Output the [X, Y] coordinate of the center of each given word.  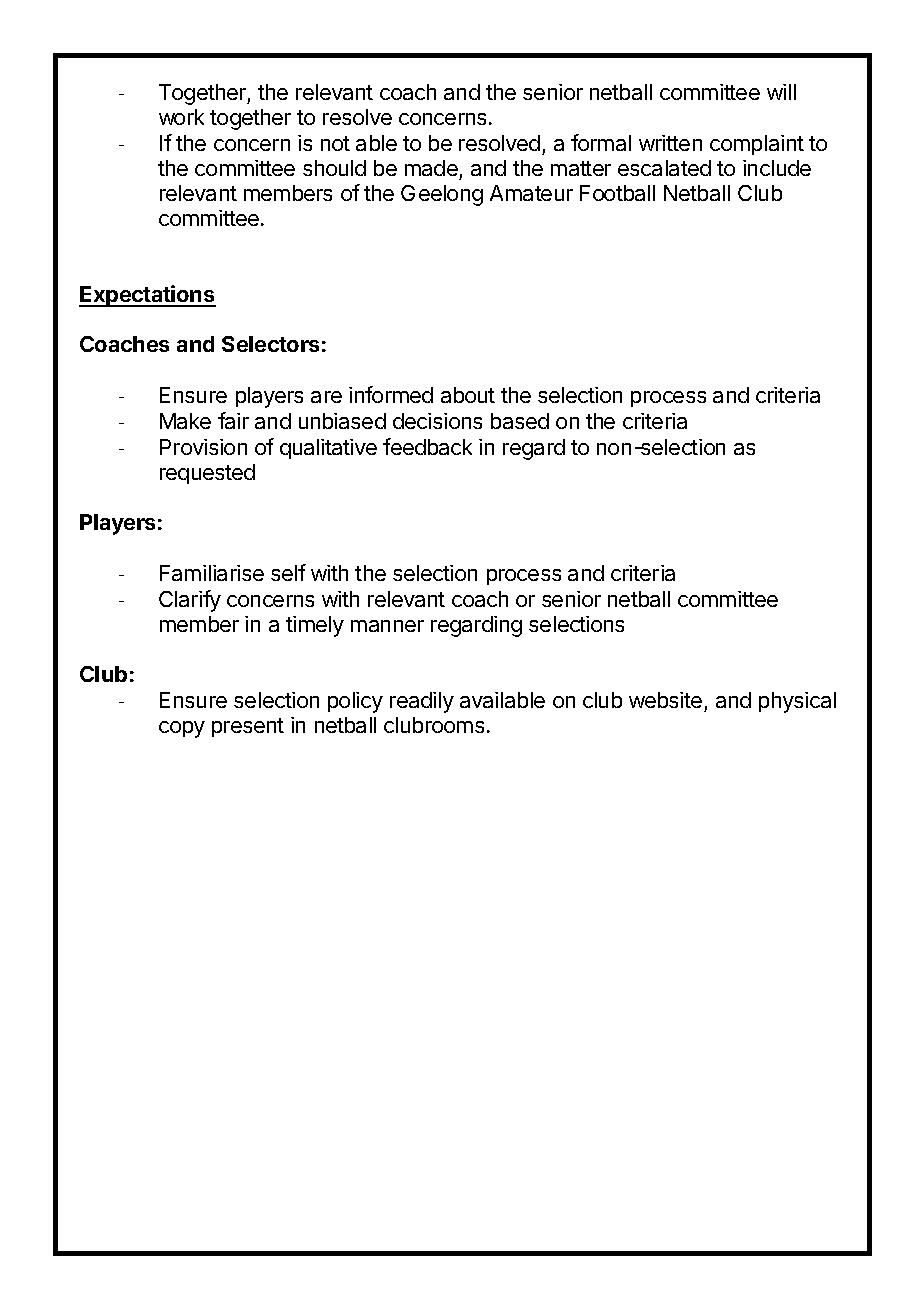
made [431, 168]
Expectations [147, 296]
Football [617, 193]
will [781, 92]
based [520, 421]
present [248, 727]
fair [233, 420]
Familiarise [212, 573]
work [181, 117]
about [468, 395]
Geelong [442, 195]
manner [387, 626]
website [667, 702]
